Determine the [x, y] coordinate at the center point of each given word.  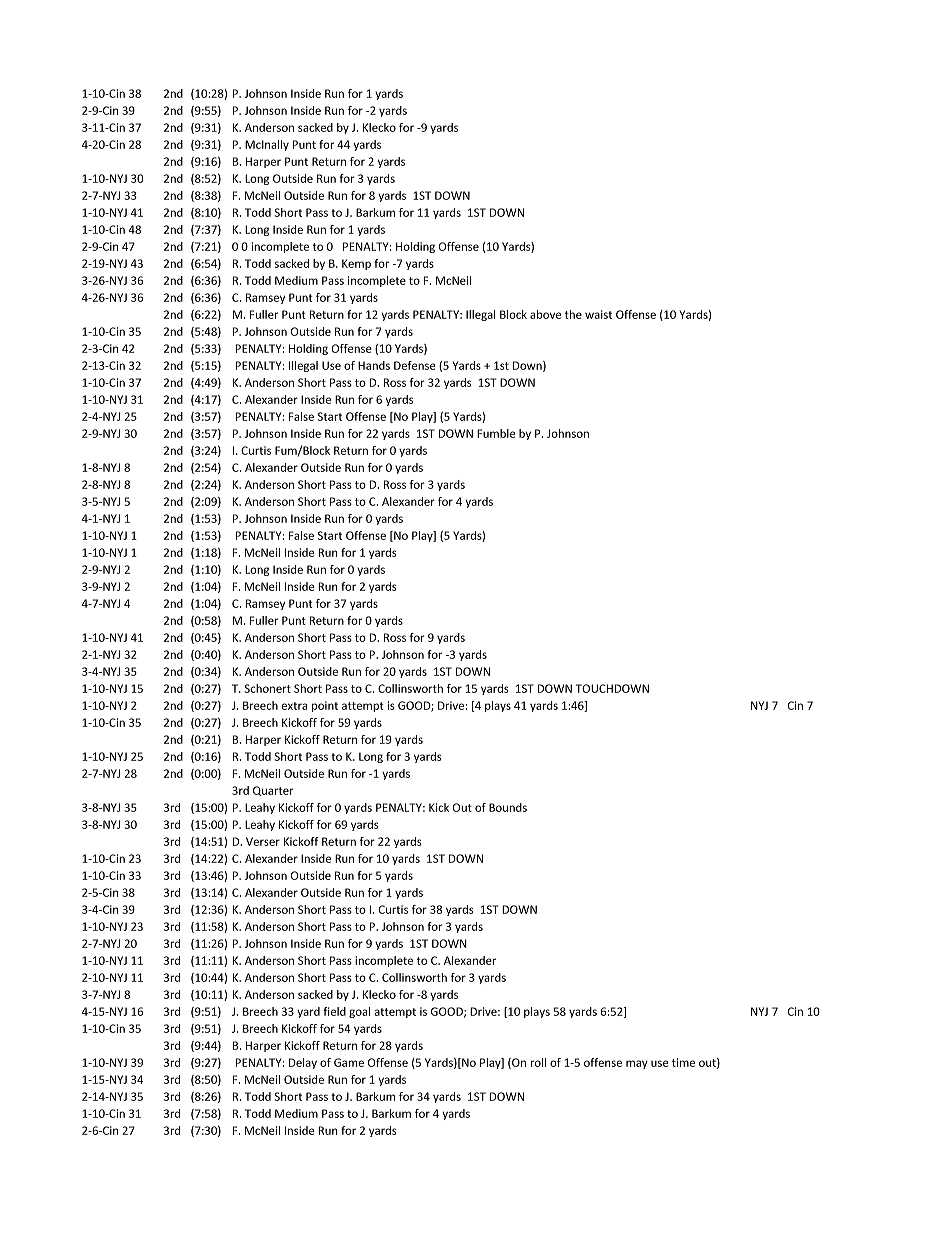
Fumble [496, 433]
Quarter [273, 791]
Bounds [508, 807]
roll [538, 1062]
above [545, 314]
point [325, 706]
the [573, 314]
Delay [303, 1063]
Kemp [356, 264]
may [637, 1064]
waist [598, 314]
